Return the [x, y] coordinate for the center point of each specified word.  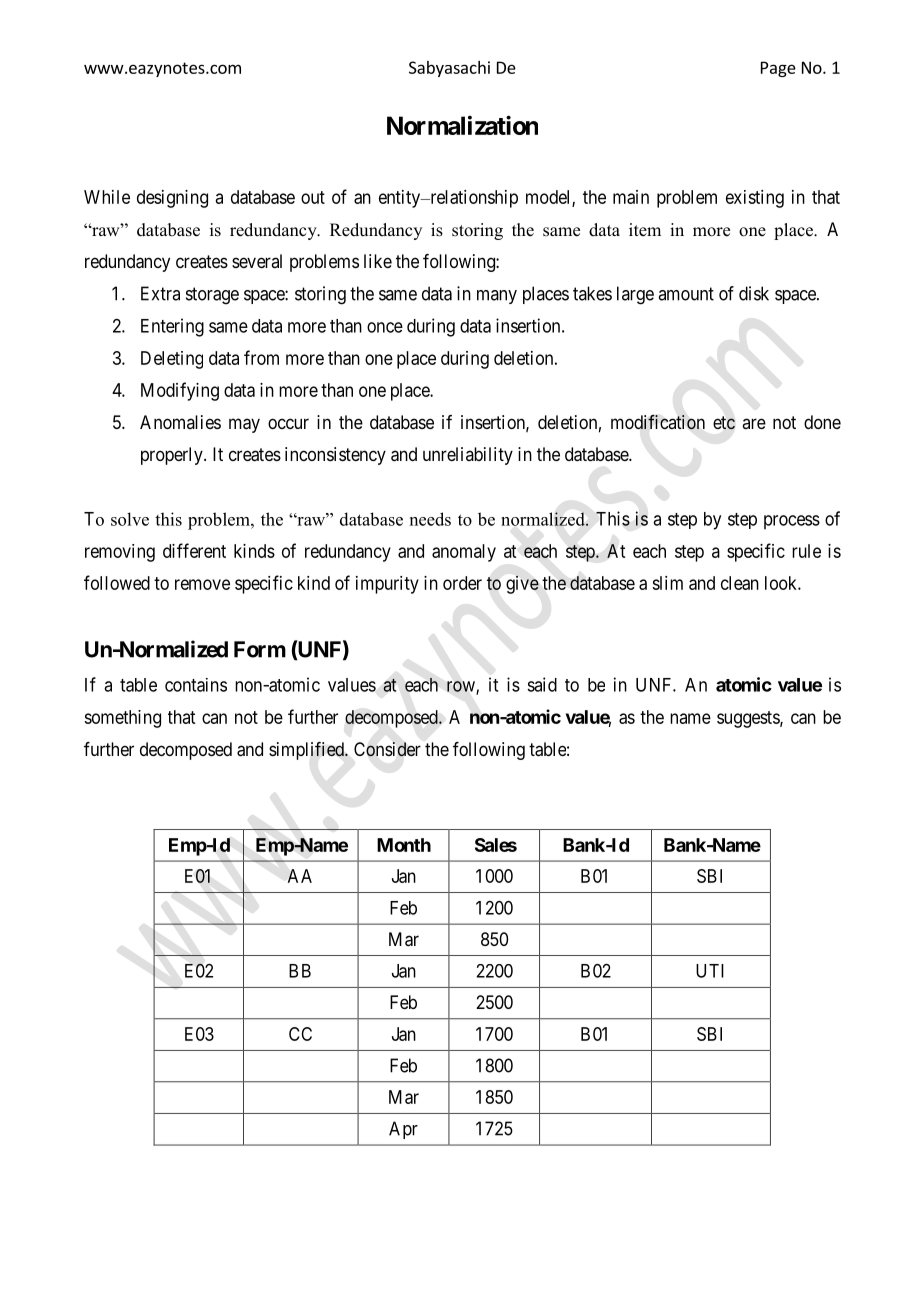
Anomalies [180, 422]
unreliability [468, 456]
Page [778, 69]
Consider [387, 749]
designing [172, 199]
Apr [403, 1130]
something [122, 719]
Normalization [462, 125]
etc [724, 423]
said [542, 684]
